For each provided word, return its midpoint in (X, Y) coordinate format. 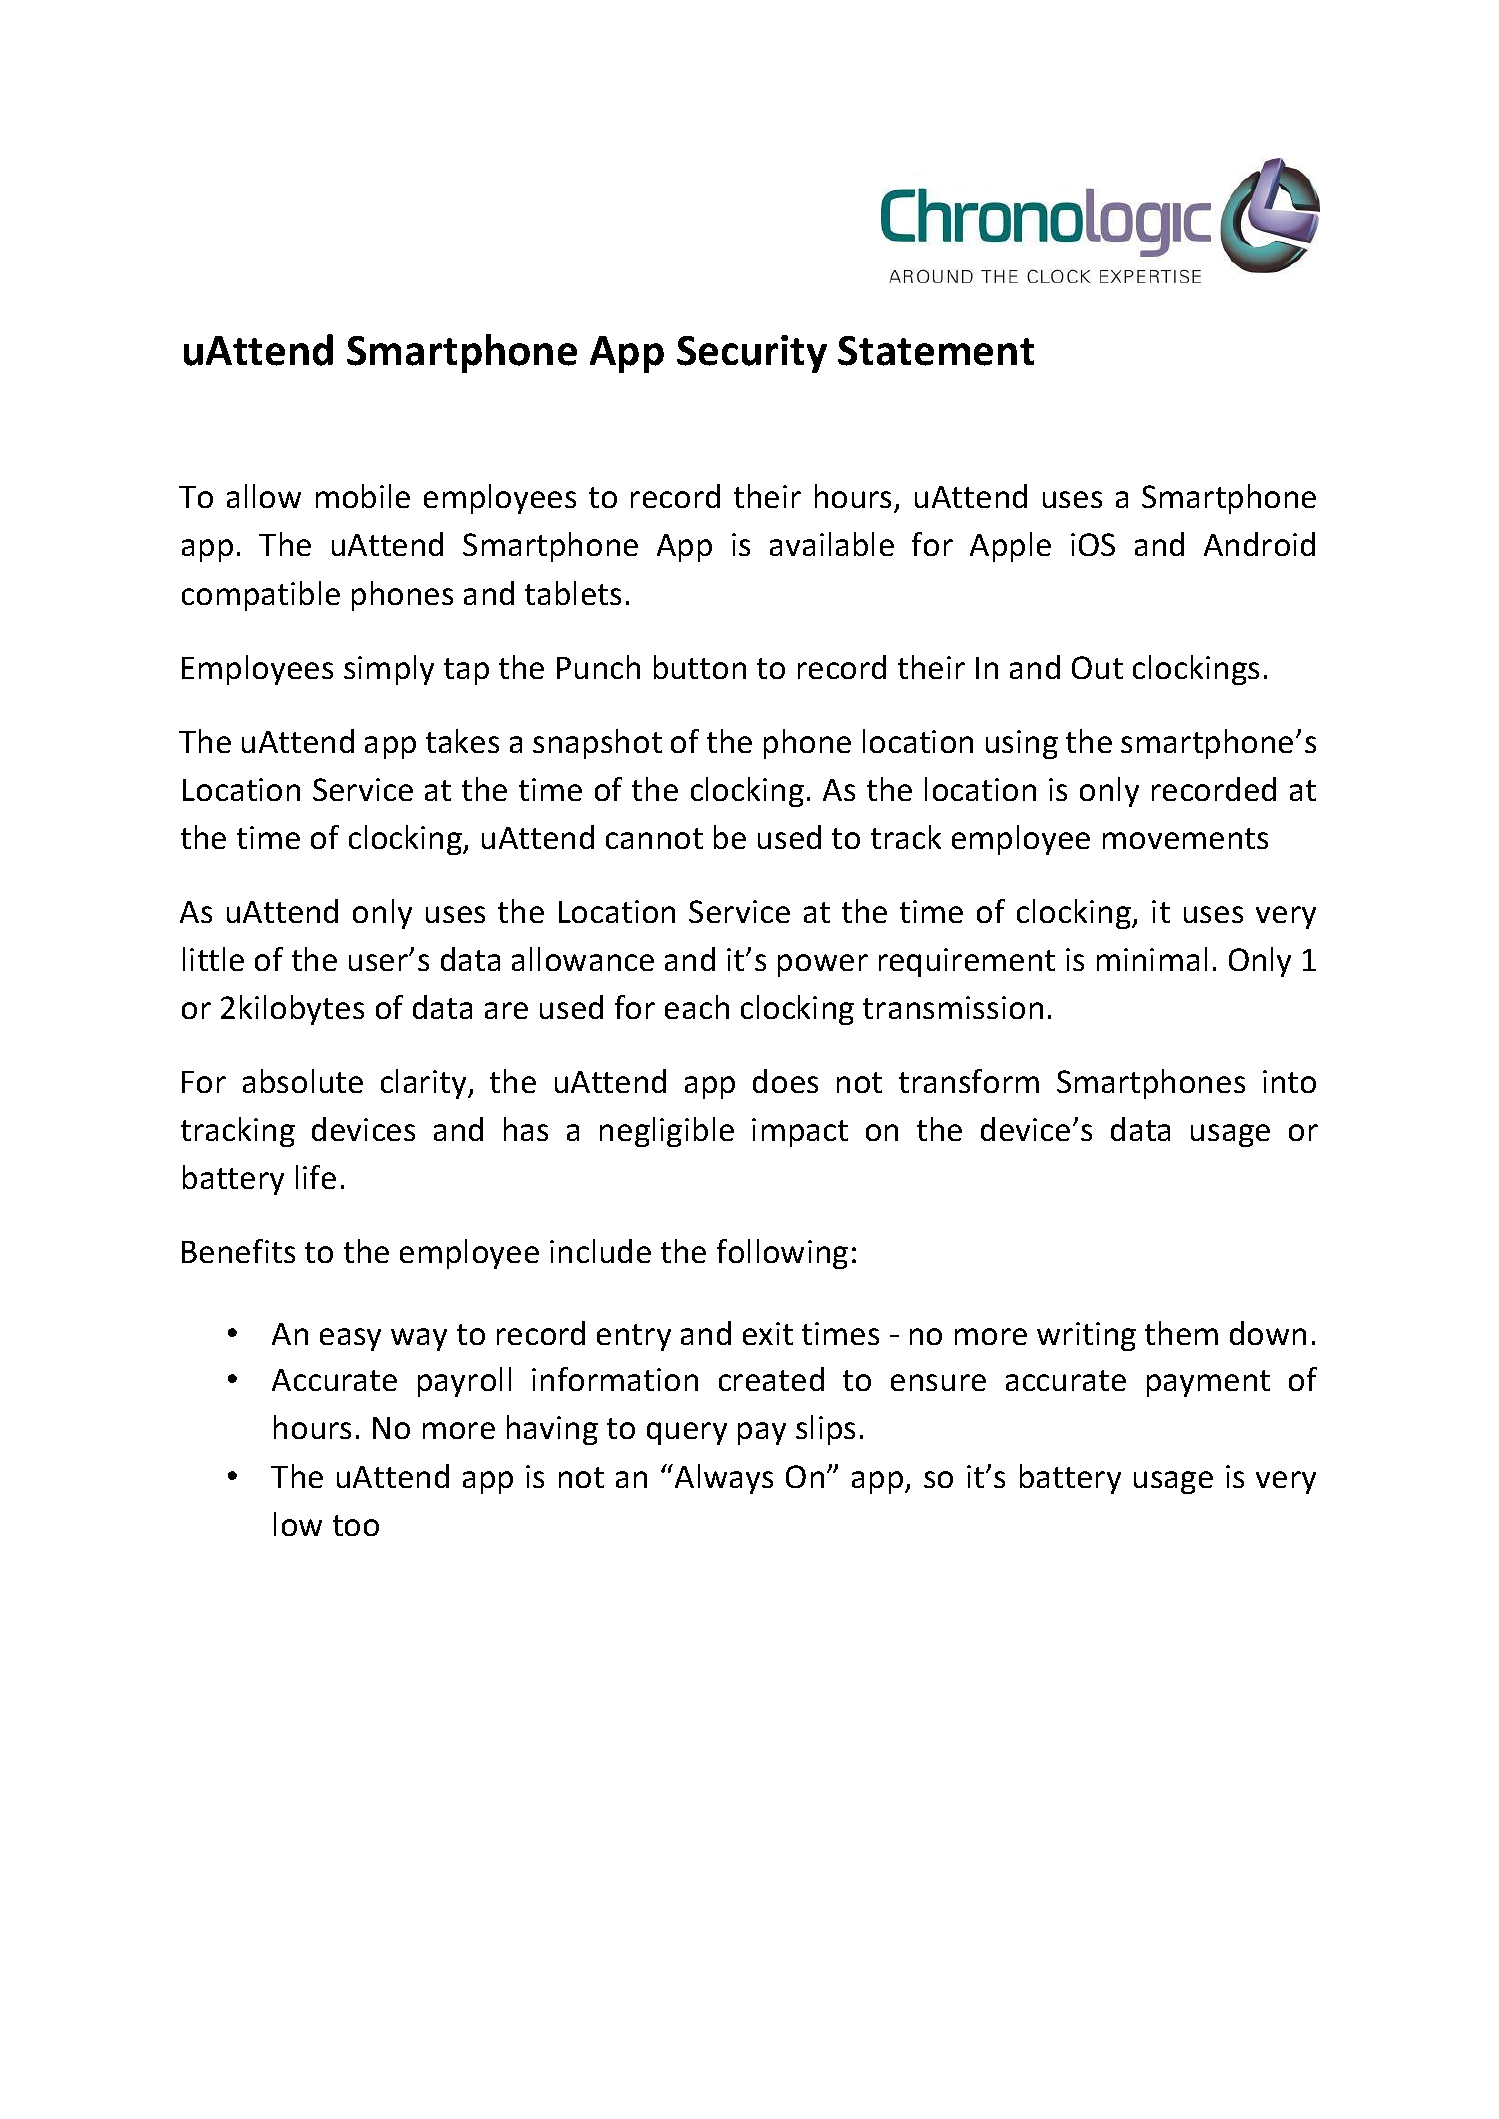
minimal (1152, 959)
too (356, 1525)
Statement (936, 351)
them (1181, 1333)
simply (389, 670)
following (782, 1254)
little (213, 959)
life (316, 1177)
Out (1097, 667)
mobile (363, 496)
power (823, 965)
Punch (598, 667)
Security (752, 354)
